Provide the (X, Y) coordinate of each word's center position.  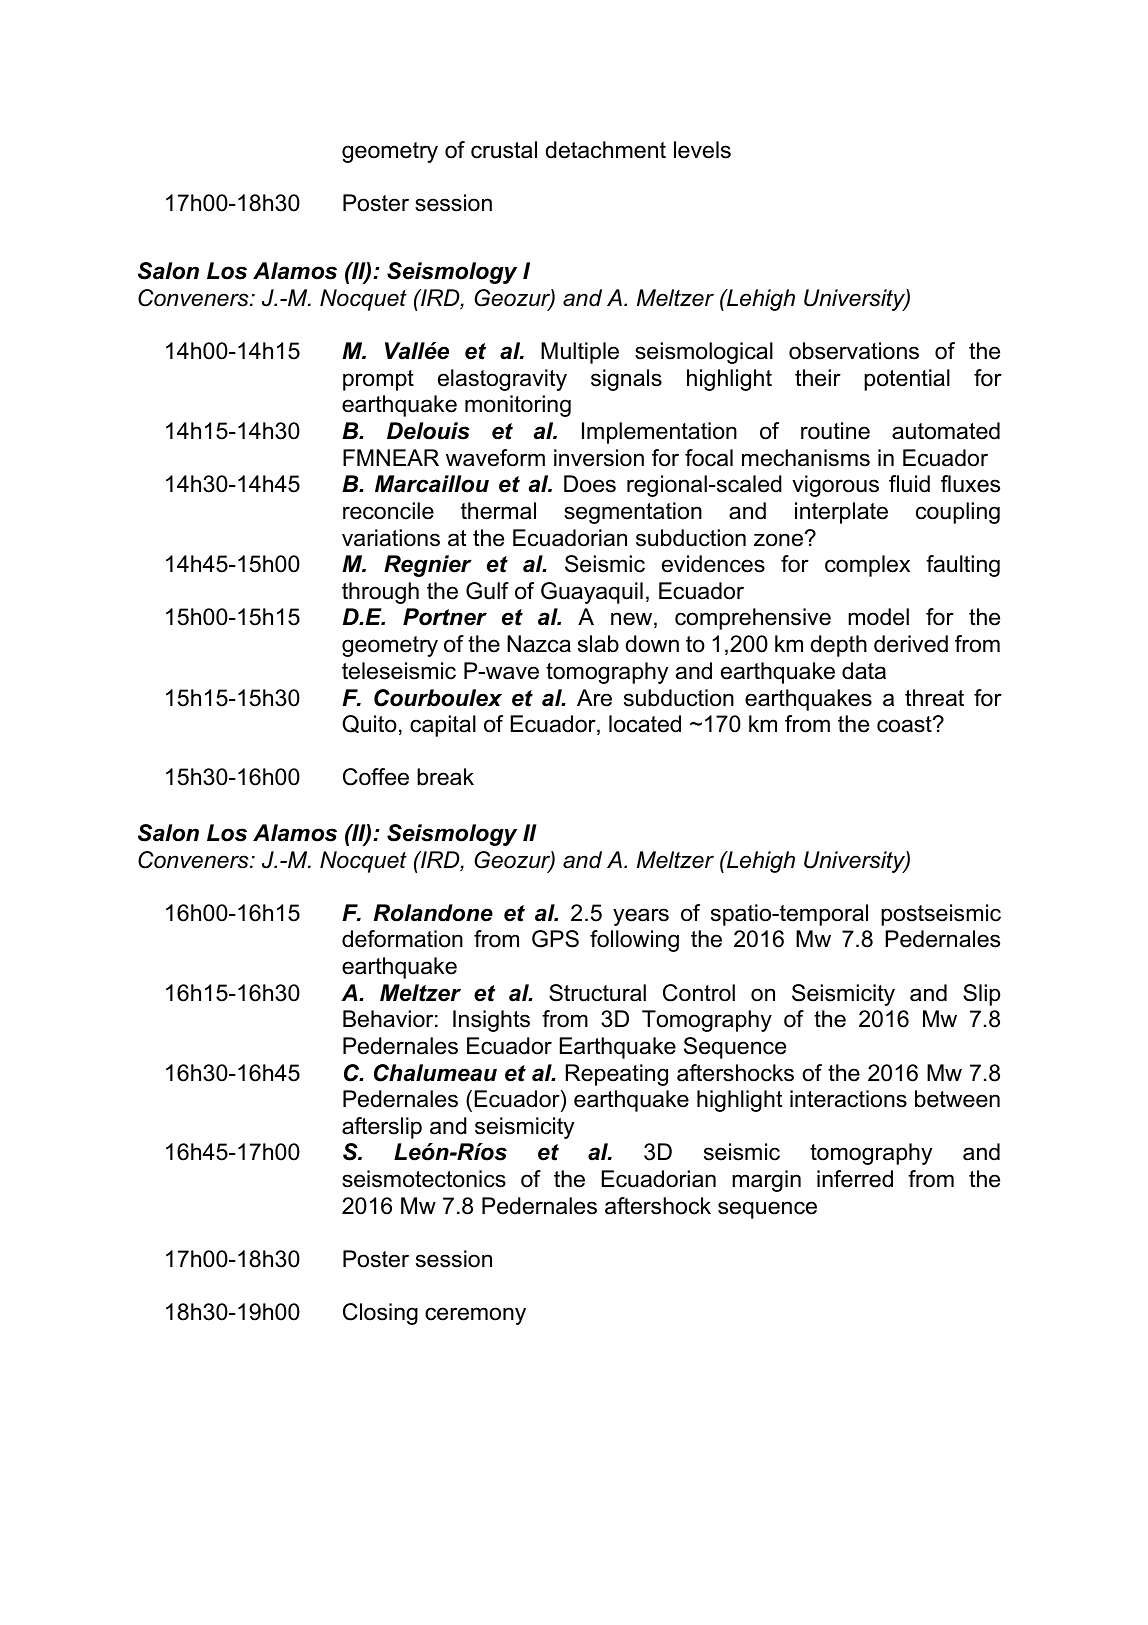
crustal (504, 150)
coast (905, 724)
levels (702, 150)
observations (854, 351)
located (645, 724)
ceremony (475, 1316)
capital (443, 726)
